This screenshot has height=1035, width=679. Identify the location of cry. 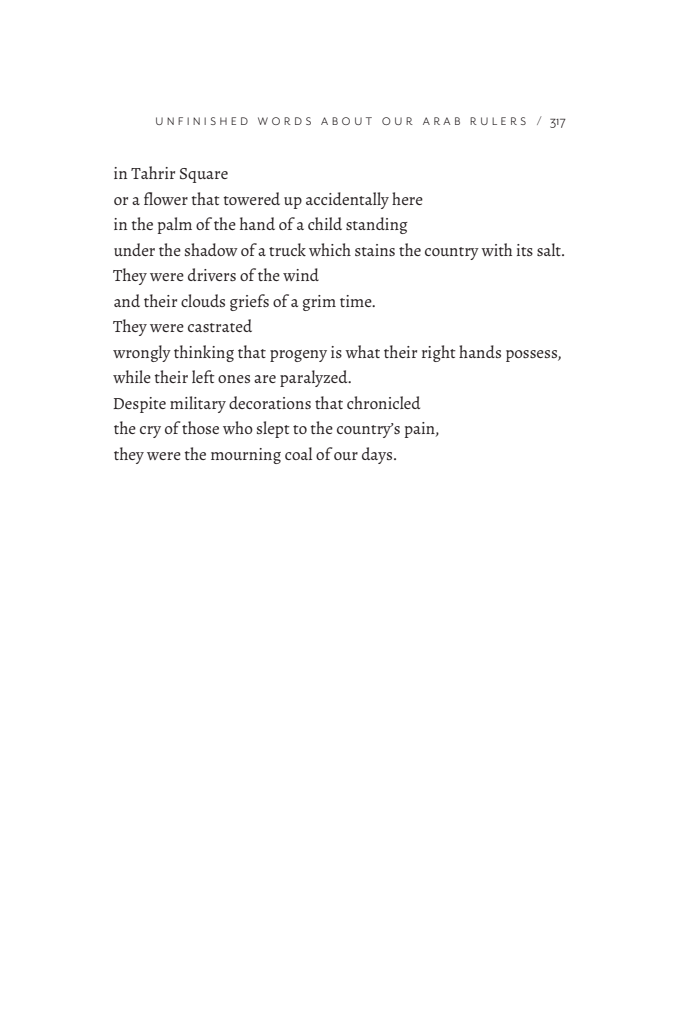
(150, 432).
